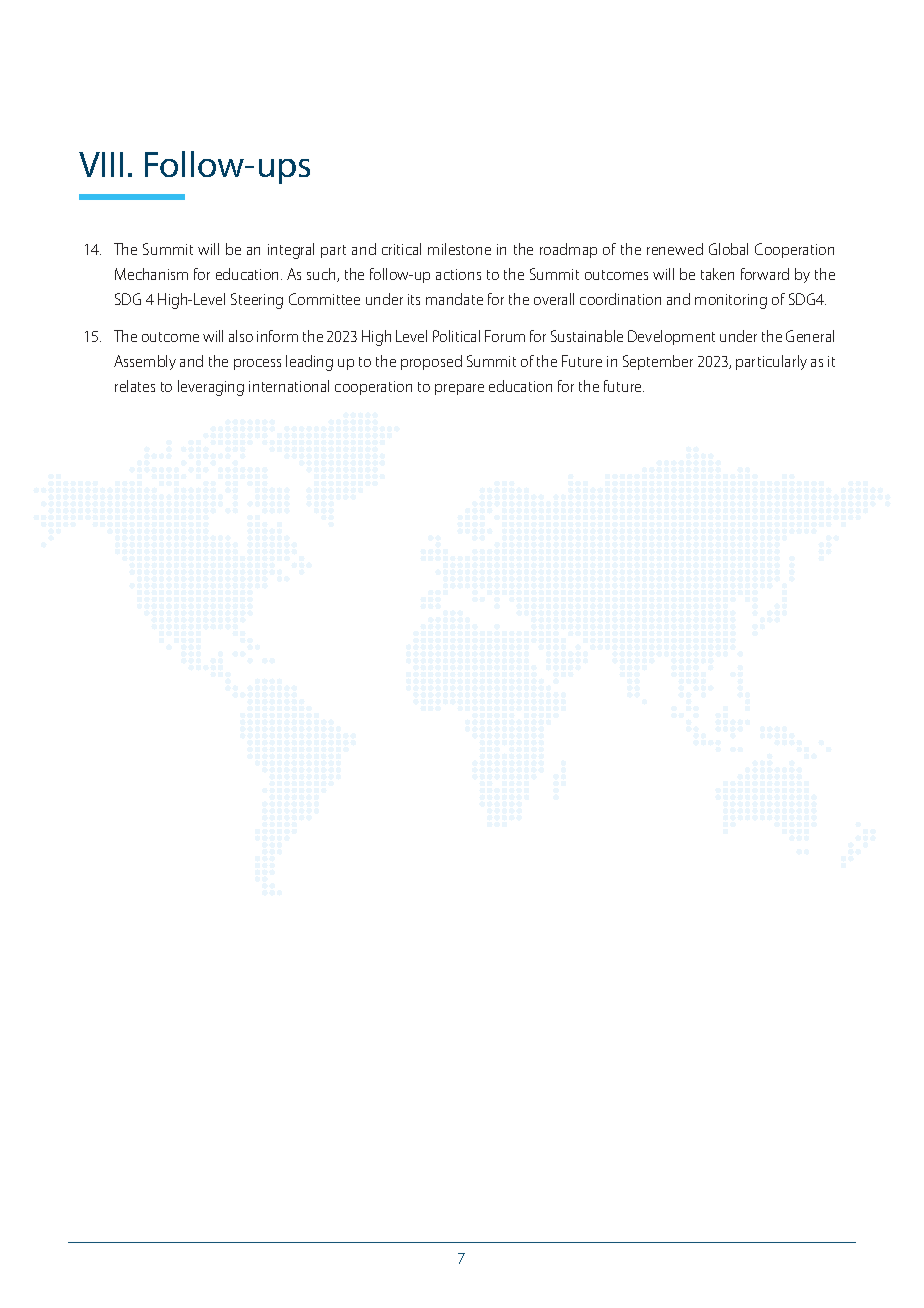 The width and height of the screenshot is (924, 1308). What do you see at coordinates (291, 251) in the screenshot?
I see `integral` at bounding box center [291, 251].
